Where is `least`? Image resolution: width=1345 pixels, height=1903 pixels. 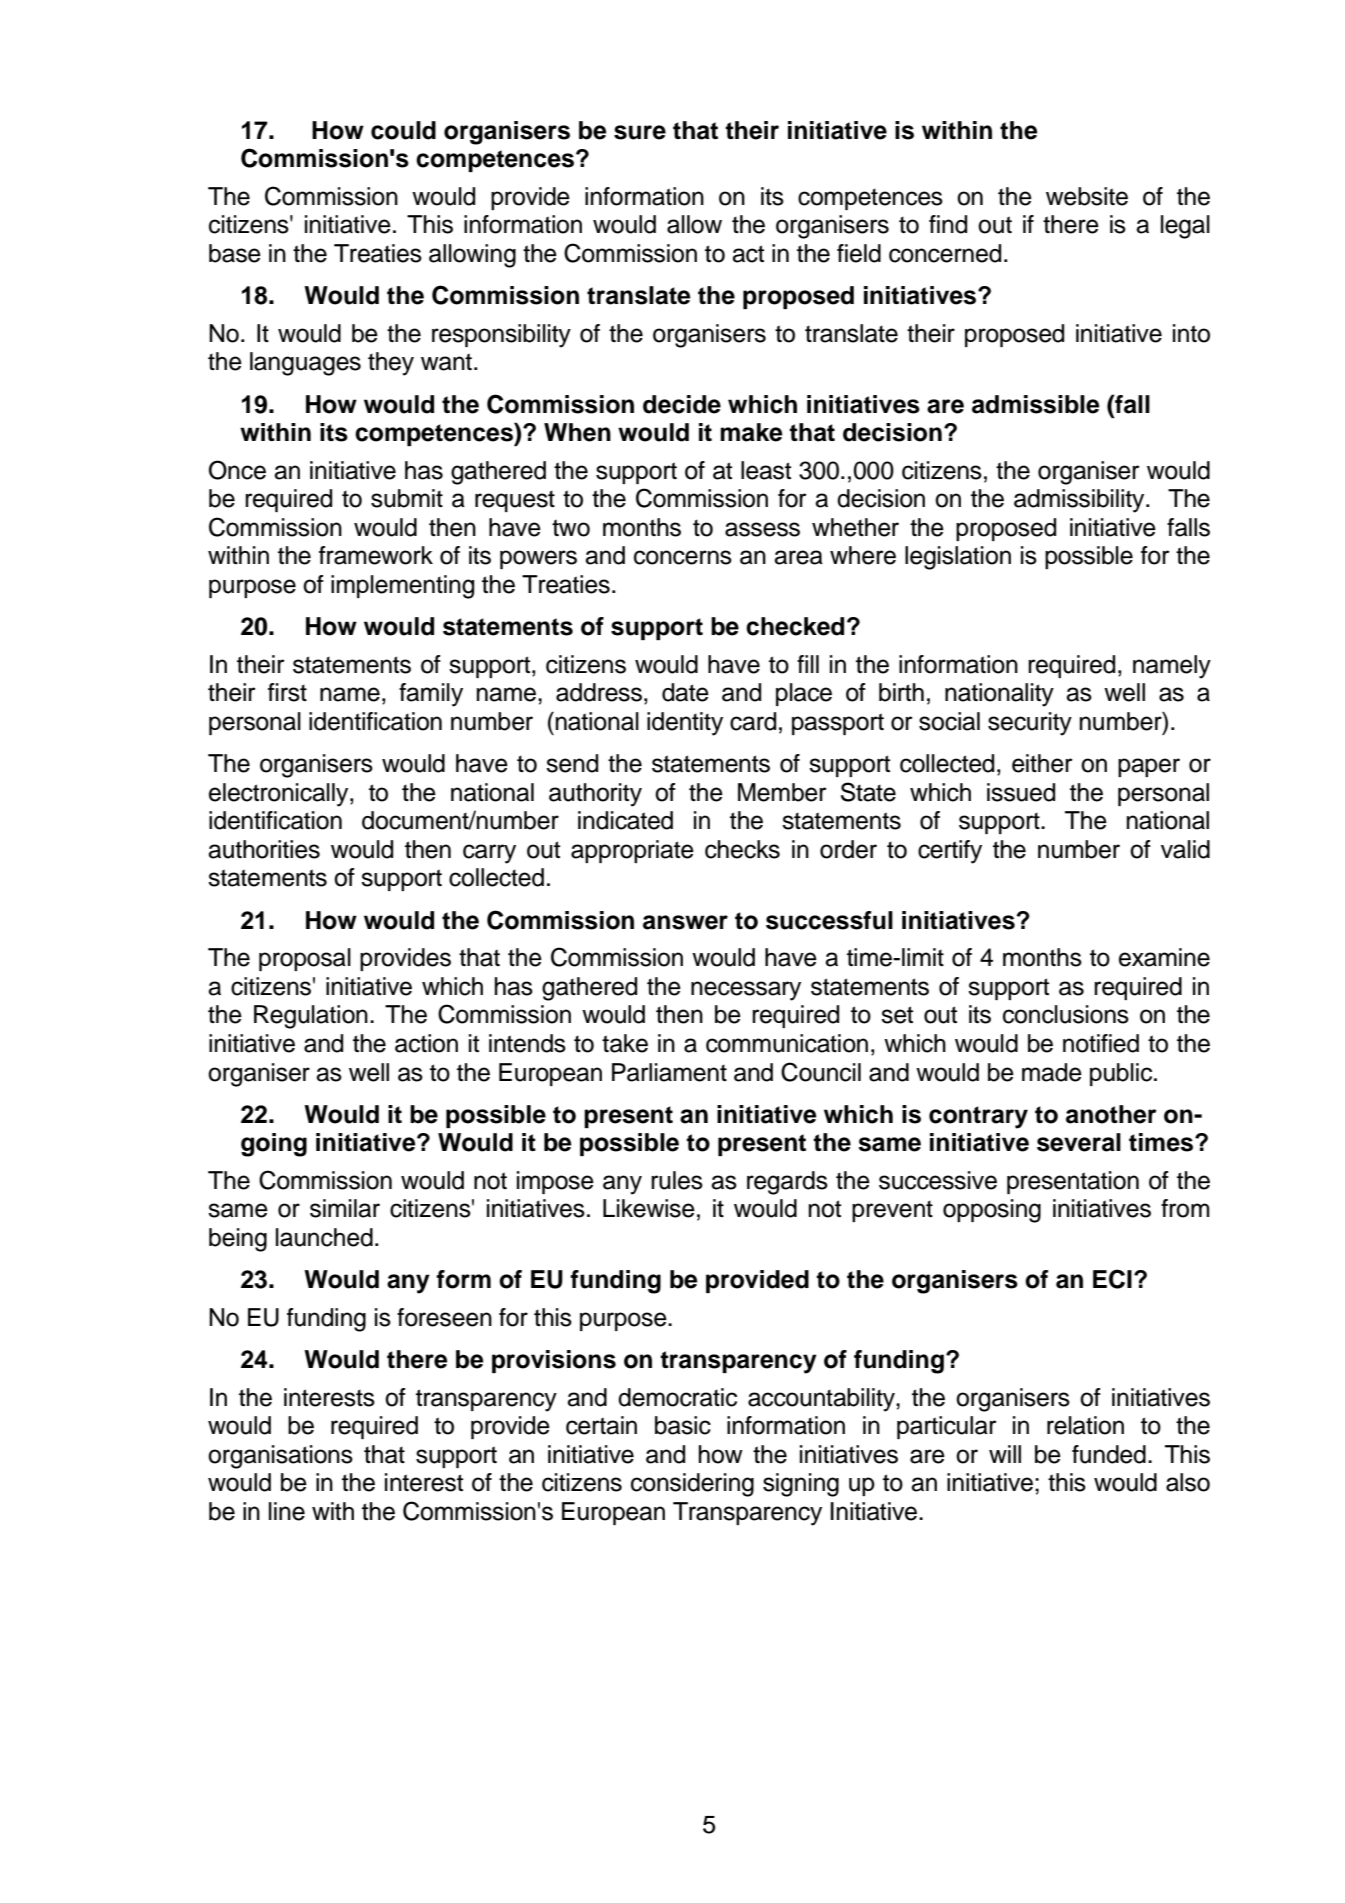 least is located at coordinates (766, 470).
